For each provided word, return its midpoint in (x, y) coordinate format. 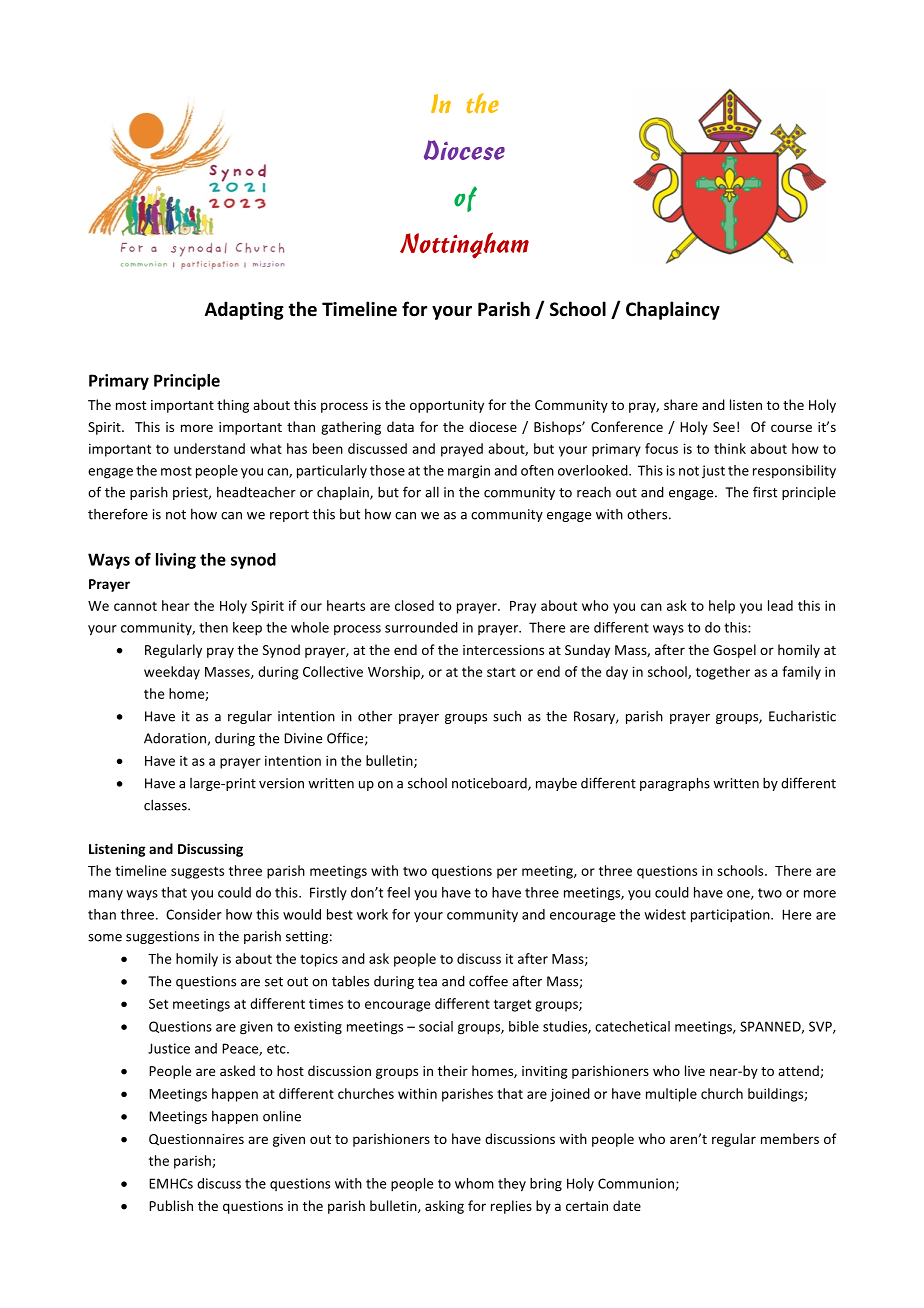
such (507, 716)
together (723, 673)
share (681, 404)
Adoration (175, 738)
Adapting (244, 310)
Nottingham (464, 245)
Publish (171, 1205)
